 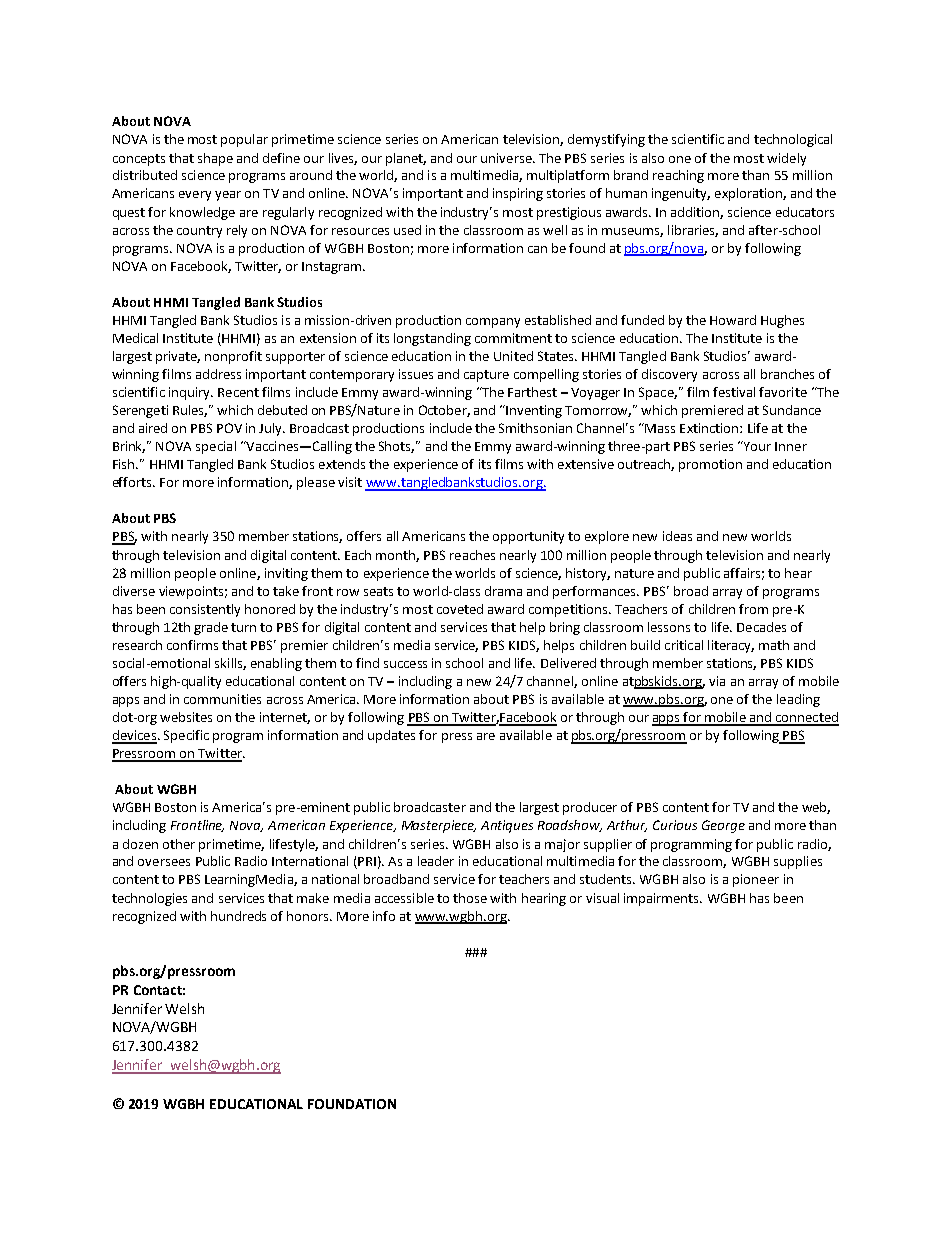 What do you see at coordinates (528, 537) in the image?
I see `opportunity` at bounding box center [528, 537].
